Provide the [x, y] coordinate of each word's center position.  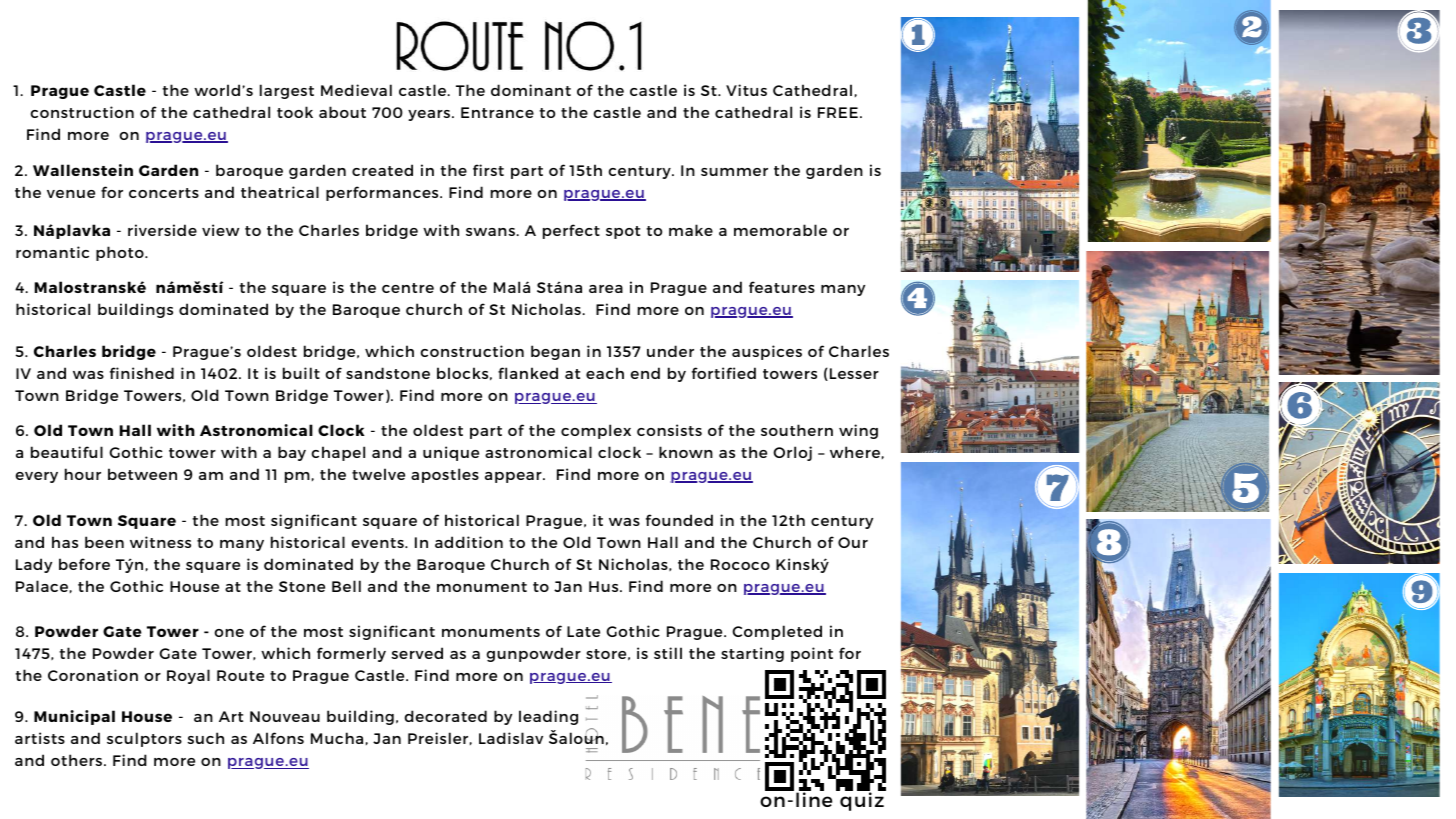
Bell [346, 586]
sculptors [144, 739]
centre [408, 288]
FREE [838, 112]
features [782, 287]
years [430, 115]
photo [121, 253]
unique [451, 453]
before [84, 564]
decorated [446, 716]
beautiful [67, 452]
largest [287, 91]
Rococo [740, 564]
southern [797, 430]
